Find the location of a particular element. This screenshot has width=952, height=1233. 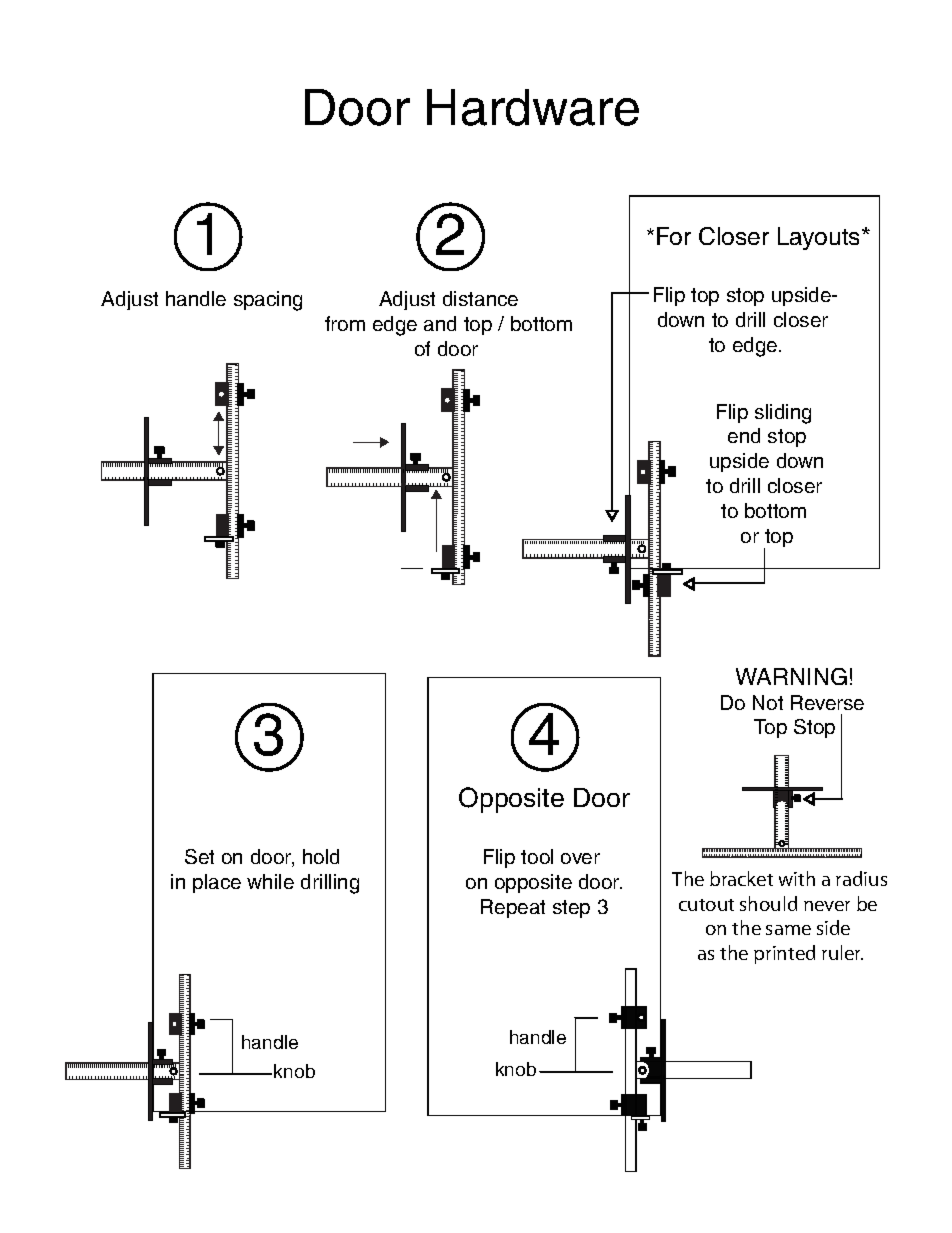

distance is located at coordinates (480, 298).
